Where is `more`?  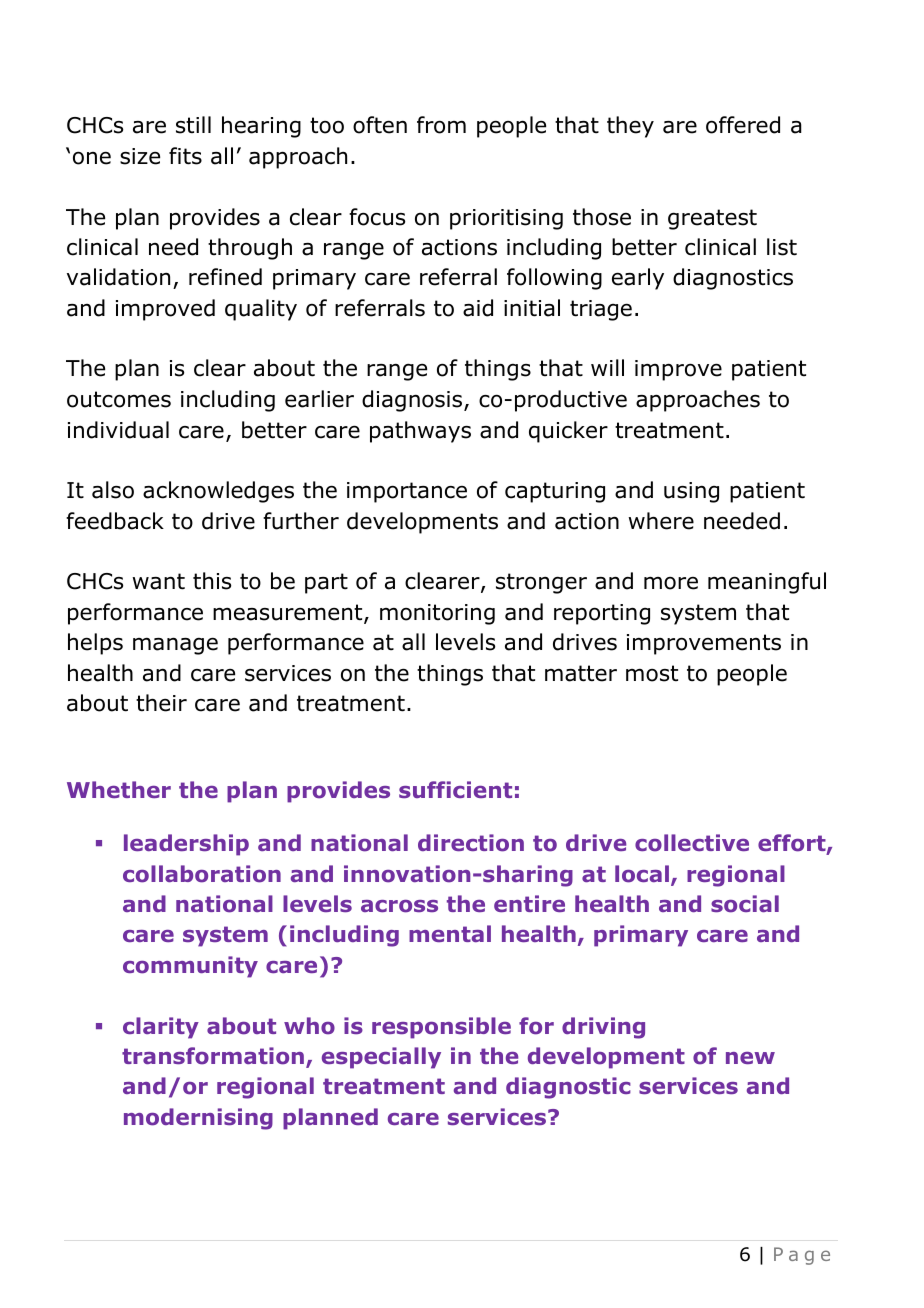
more is located at coordinates (671, 583).
